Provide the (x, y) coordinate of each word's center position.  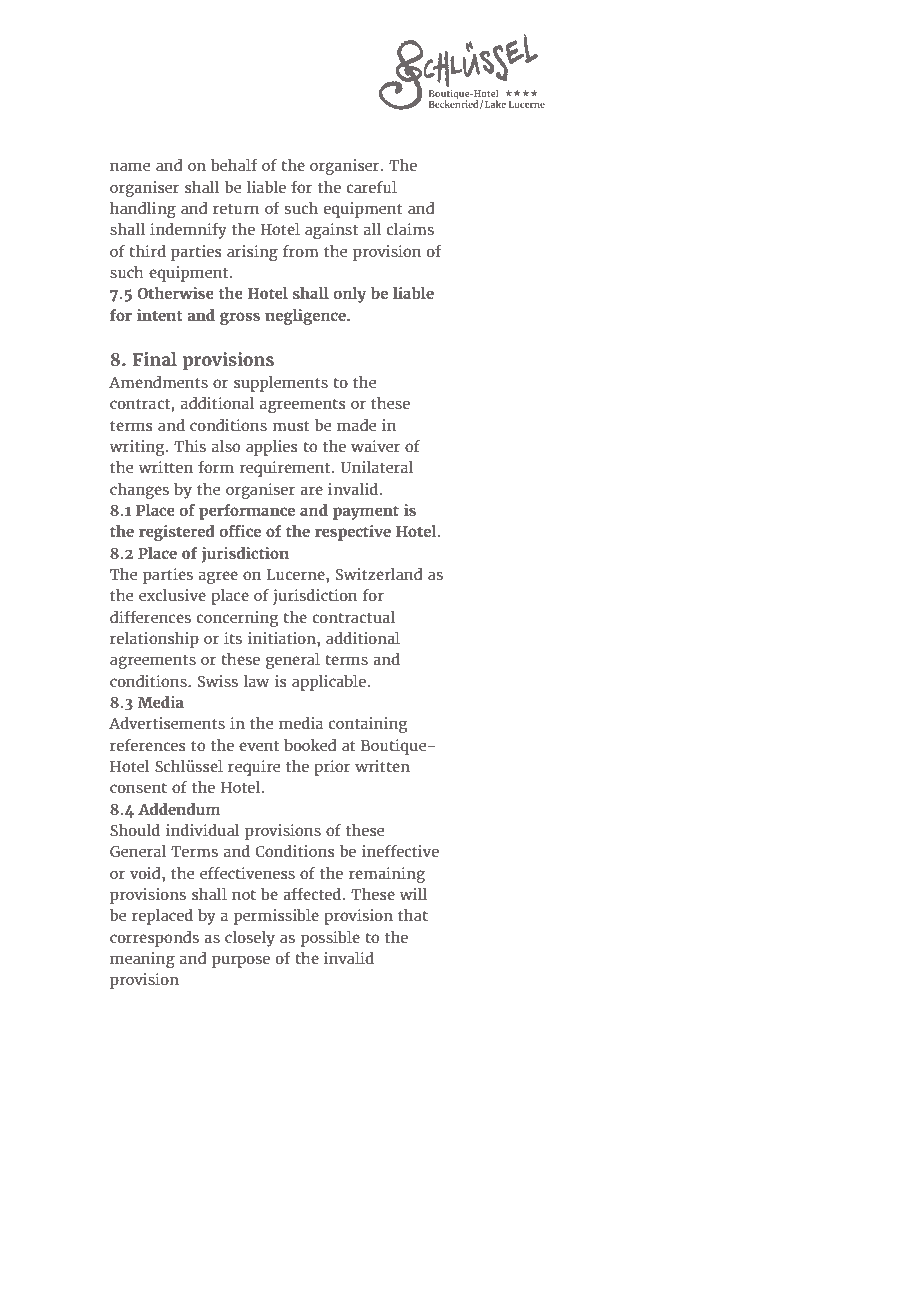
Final (155, 359)
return (236, 209)
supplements (281, 384)
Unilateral (376, 467)
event (259, 746)
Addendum (179, 809)
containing (368, 725)
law (256, 681)
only (349, 295)
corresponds (154, 939)
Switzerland (379, 574)
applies (271, 448)
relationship (154, 640)
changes (139, 491)
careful (371, 187)
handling (143, 210)
